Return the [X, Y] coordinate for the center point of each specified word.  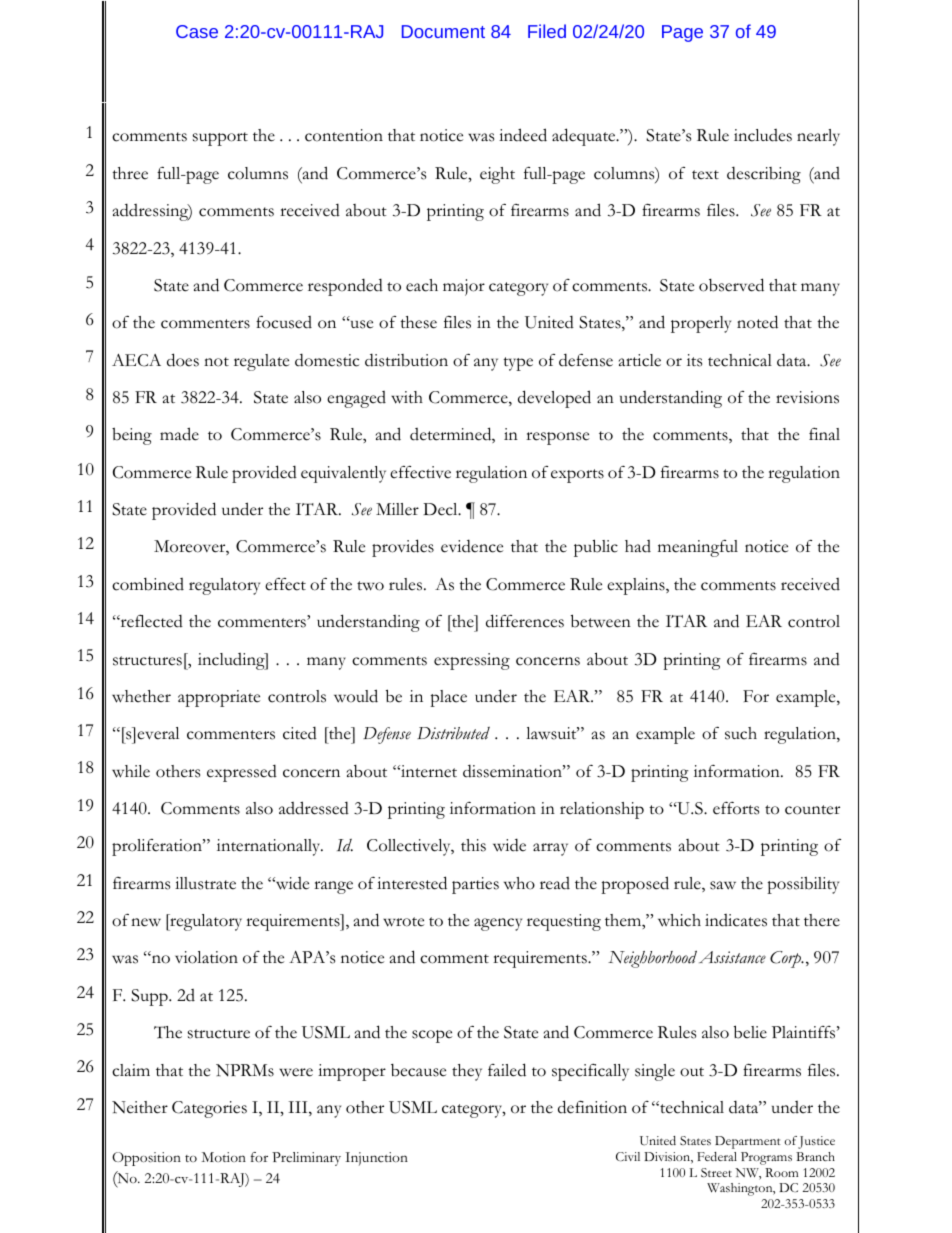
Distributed [453, 733]
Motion [224, 1157]
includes [763, 135]
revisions [807, 397]
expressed [242, 773]
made [179, 434]
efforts [736, 808]
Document [443, 31]
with [407, 397]
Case [197, 31]
